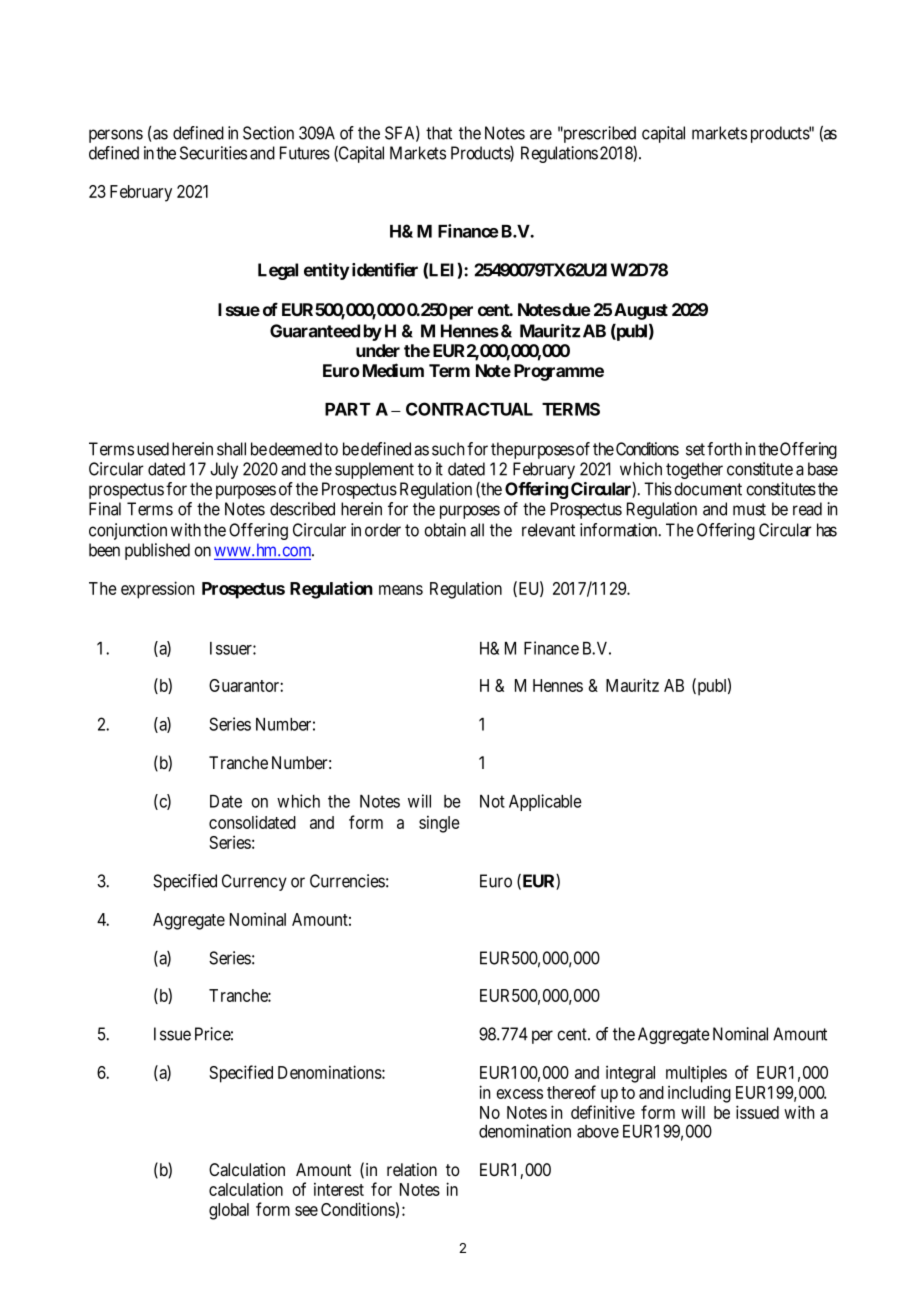 This image has width=924, height=1308. What do you see at coordinates (412, 1170) in the image?
I see `relation` at bounding box center [412, 1170].
